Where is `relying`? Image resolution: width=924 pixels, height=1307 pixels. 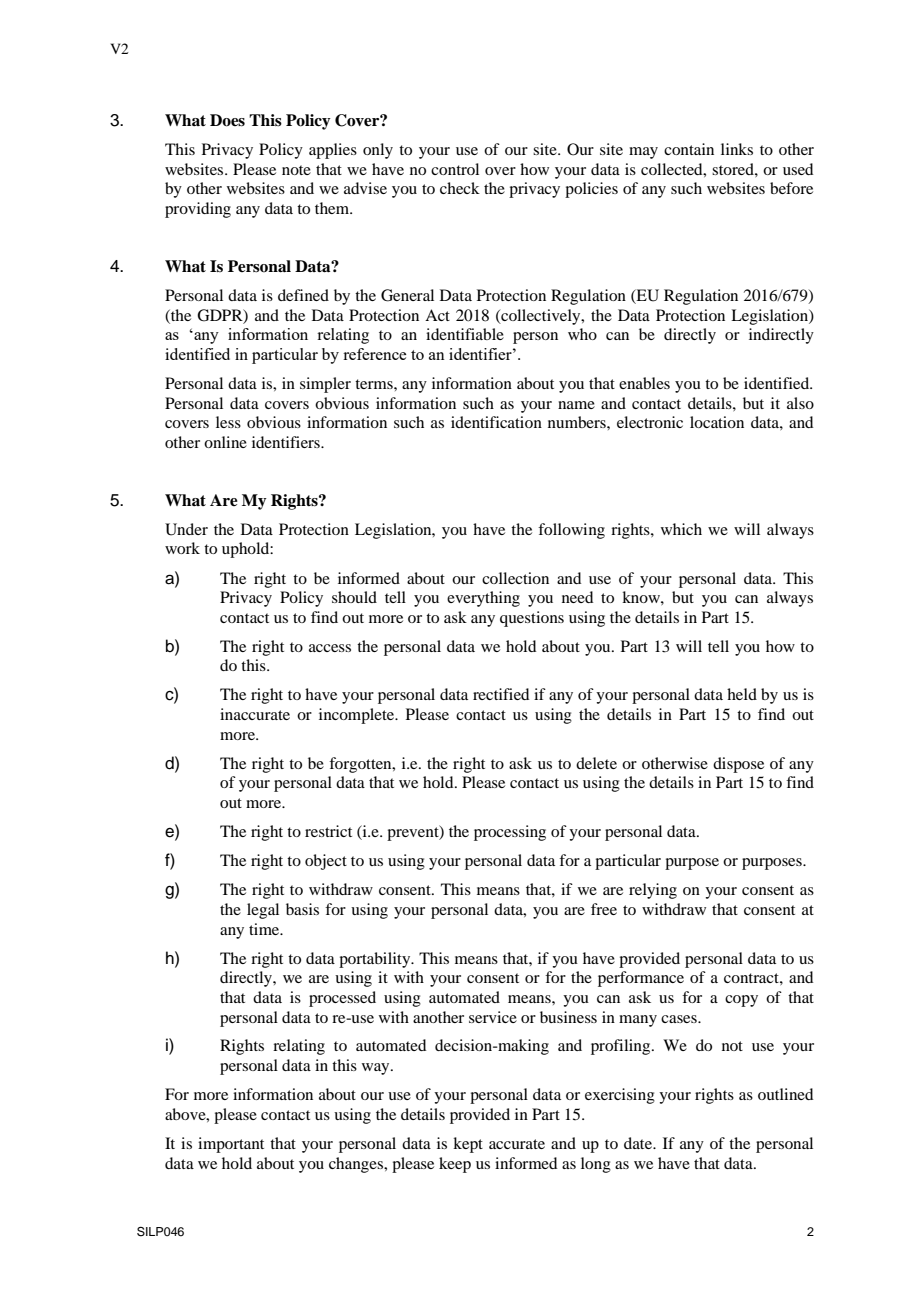
relying is located at coordinates (653, 891).
